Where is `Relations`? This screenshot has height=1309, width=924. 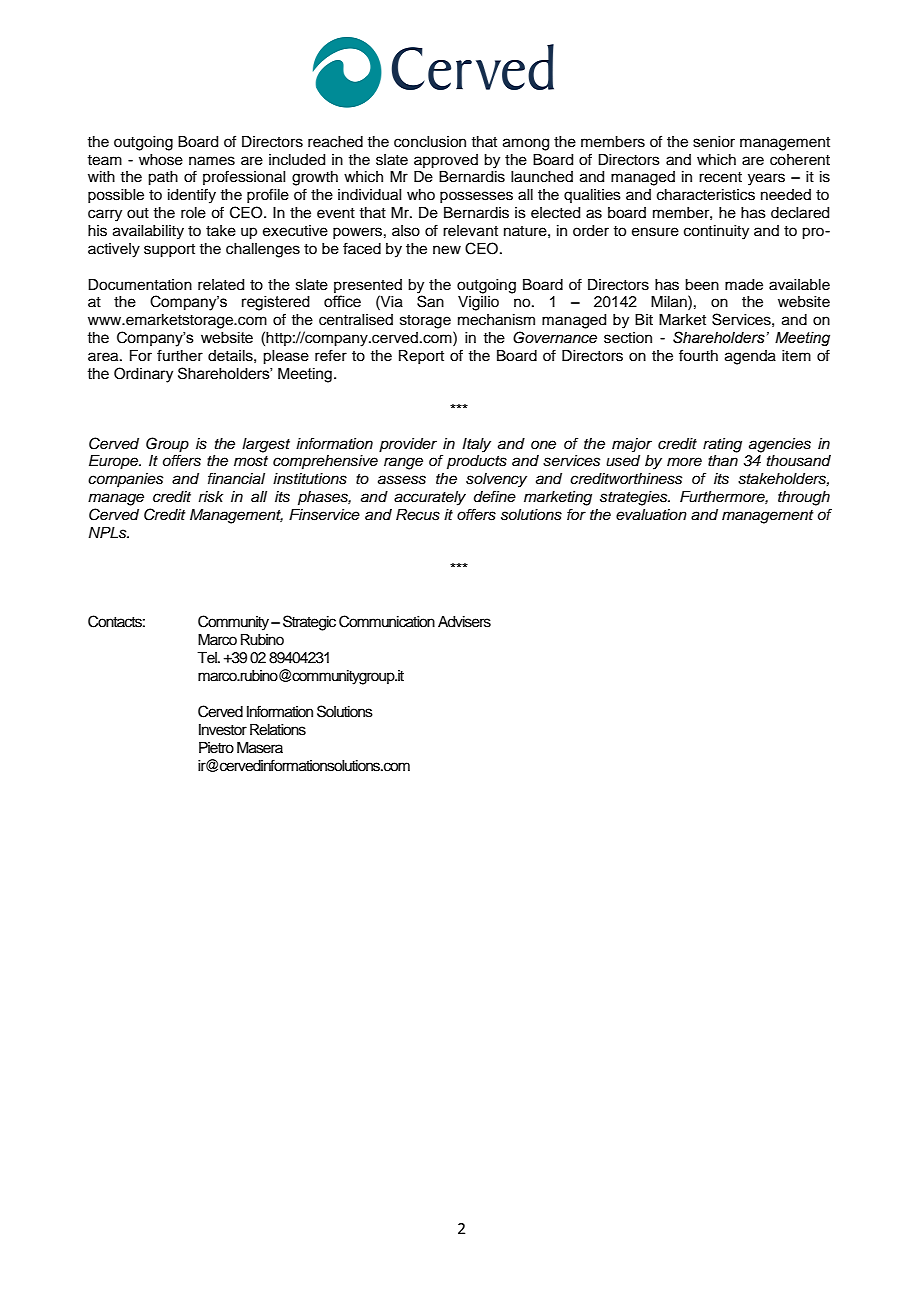
Relations is located at coordinates (278, 730).
